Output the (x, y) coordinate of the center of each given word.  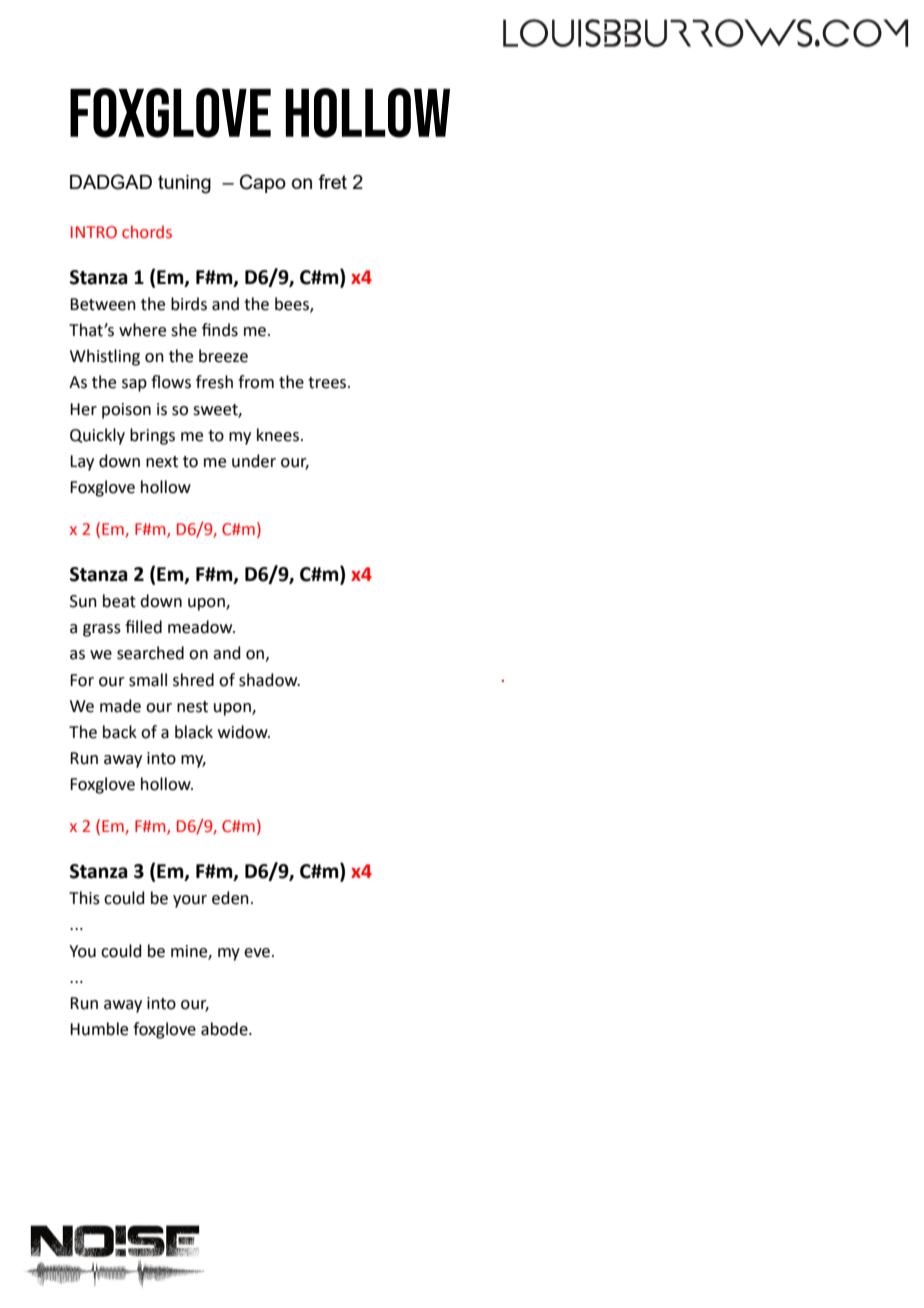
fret (332, 181)
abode (225, 1029)
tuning (184, 184)
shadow (269, 680)
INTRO (94, 232)
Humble (99, 1029)
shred (193, 680)
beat (119, 601)
